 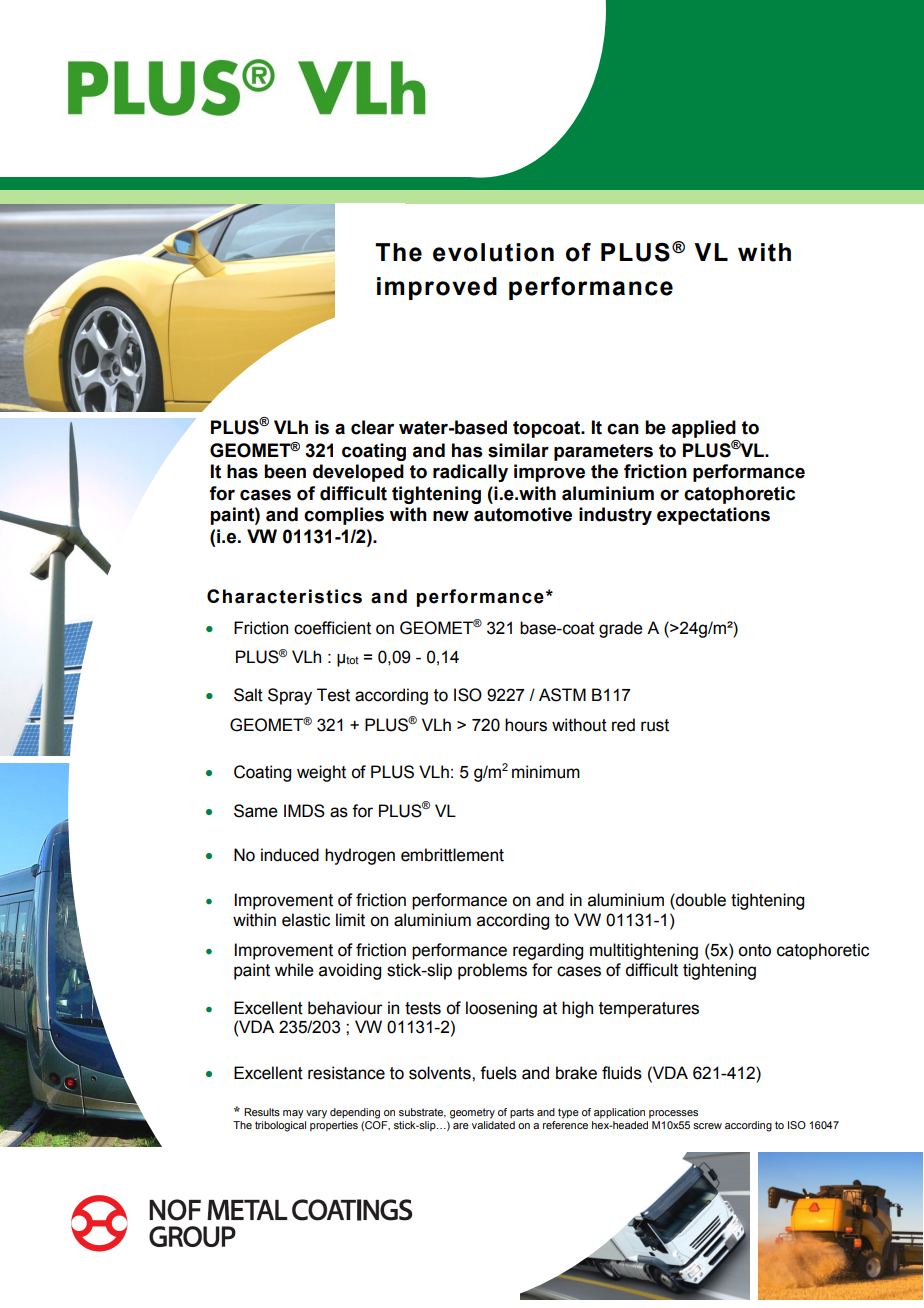 I want to click on rust, so click(x=655, y=725).
